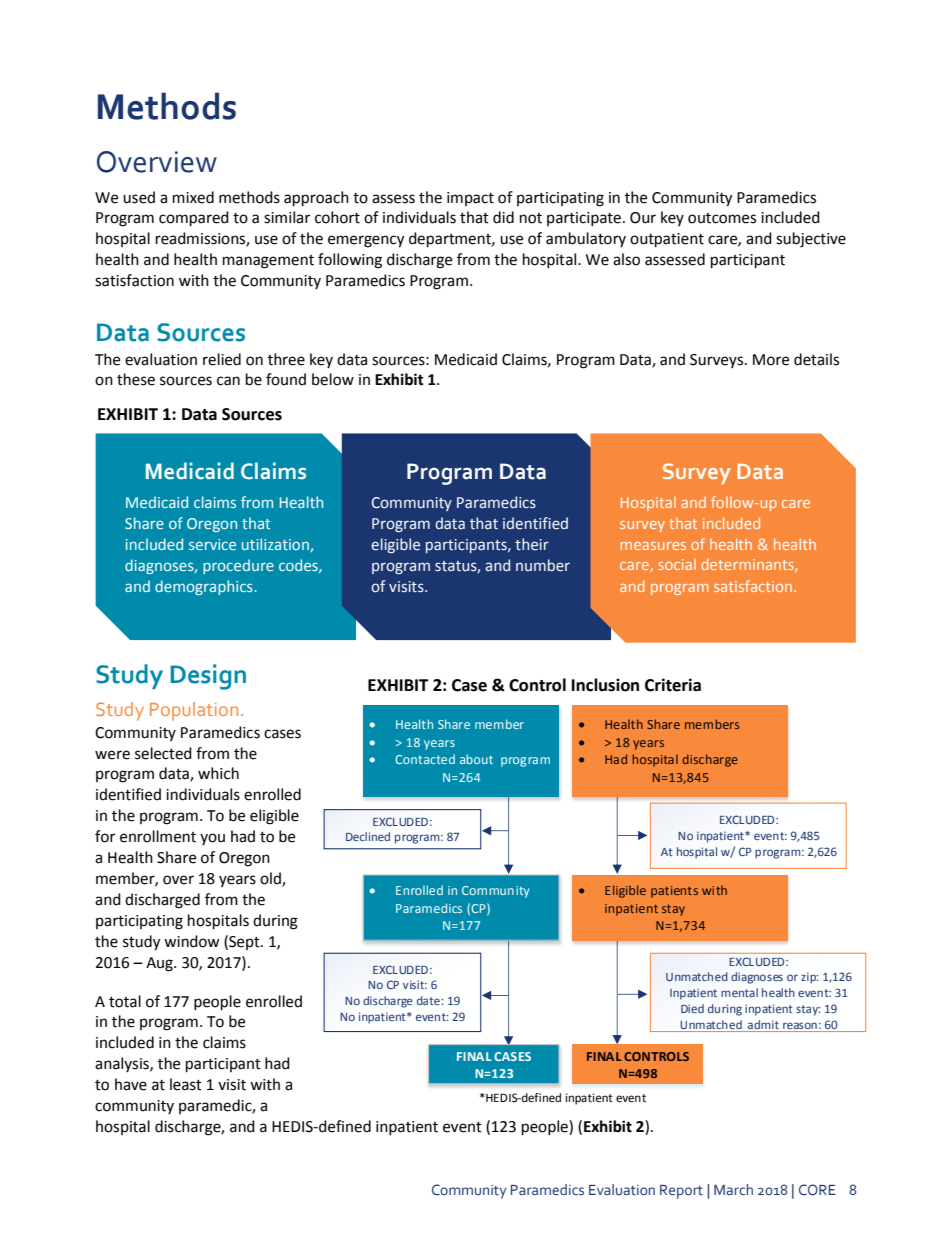 The width and height of the screenshot is (952, 1233). What do you see at coordinates (428, 1000) in the screenshot?
I see `date` at bounding box center [428, 1000].
